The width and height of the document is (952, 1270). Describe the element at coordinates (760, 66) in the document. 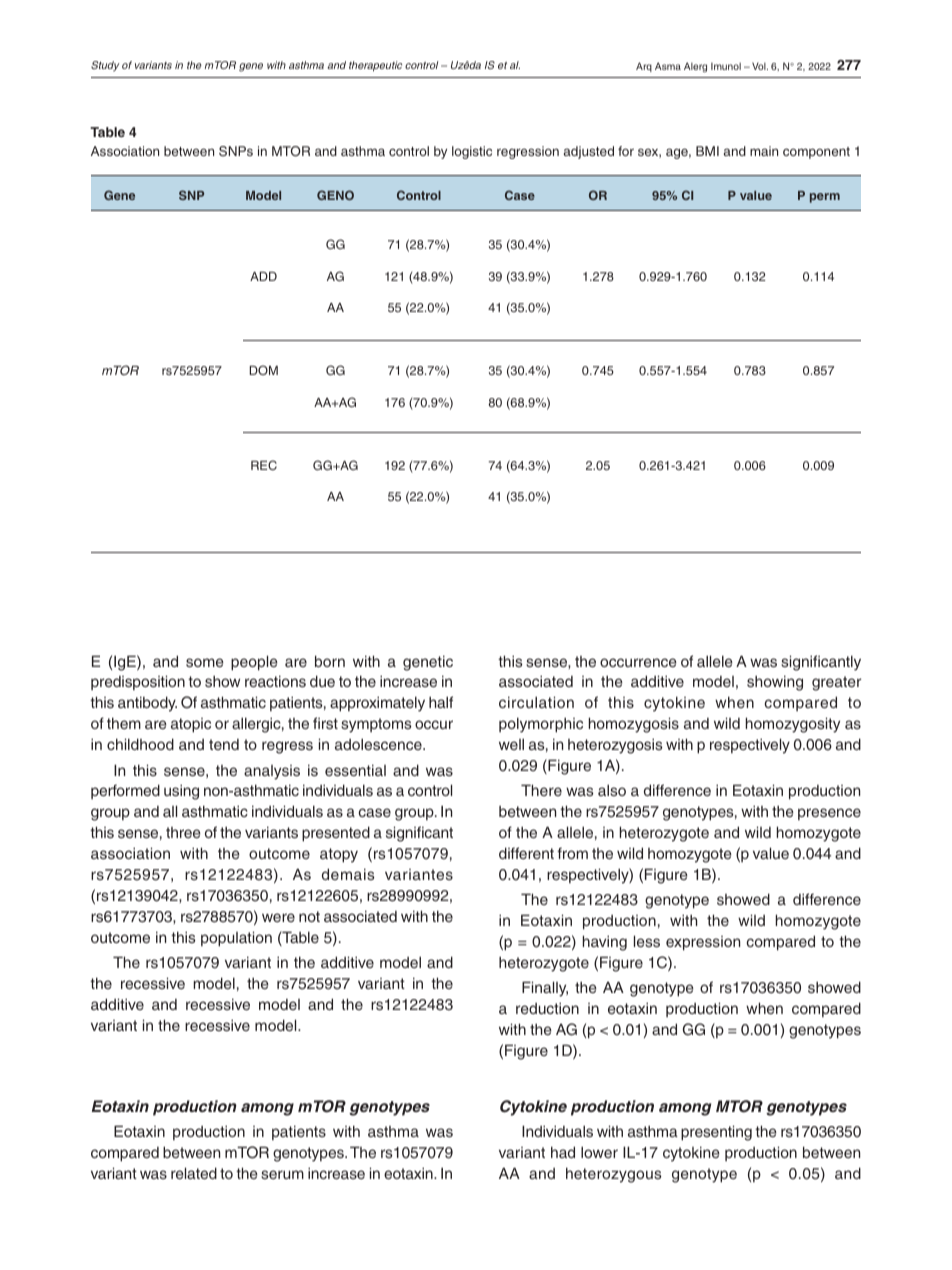

I see `Vol` at that location.
